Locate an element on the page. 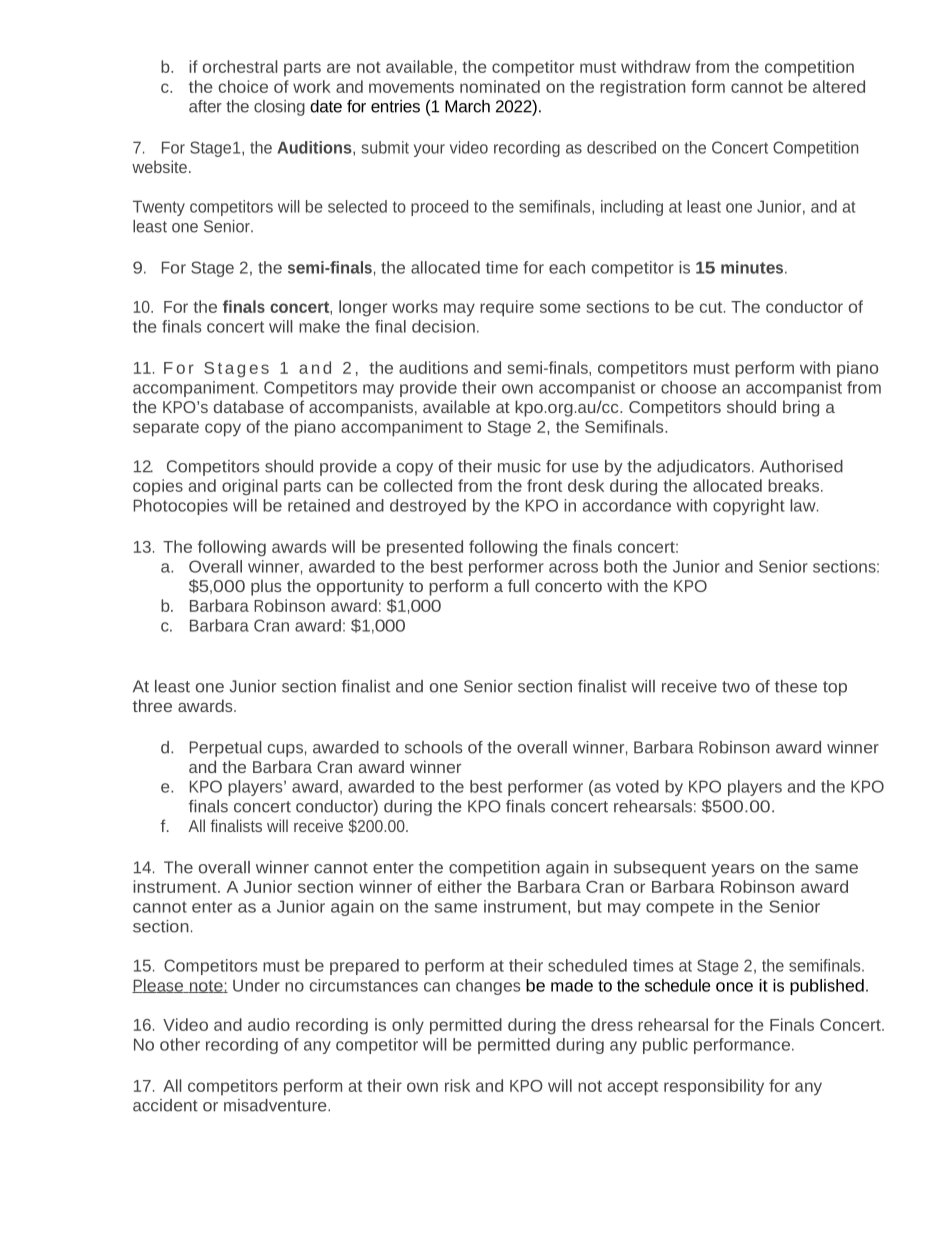 The height and width of the page is (1233, 952). schools is located at coordinates (433, 747).
